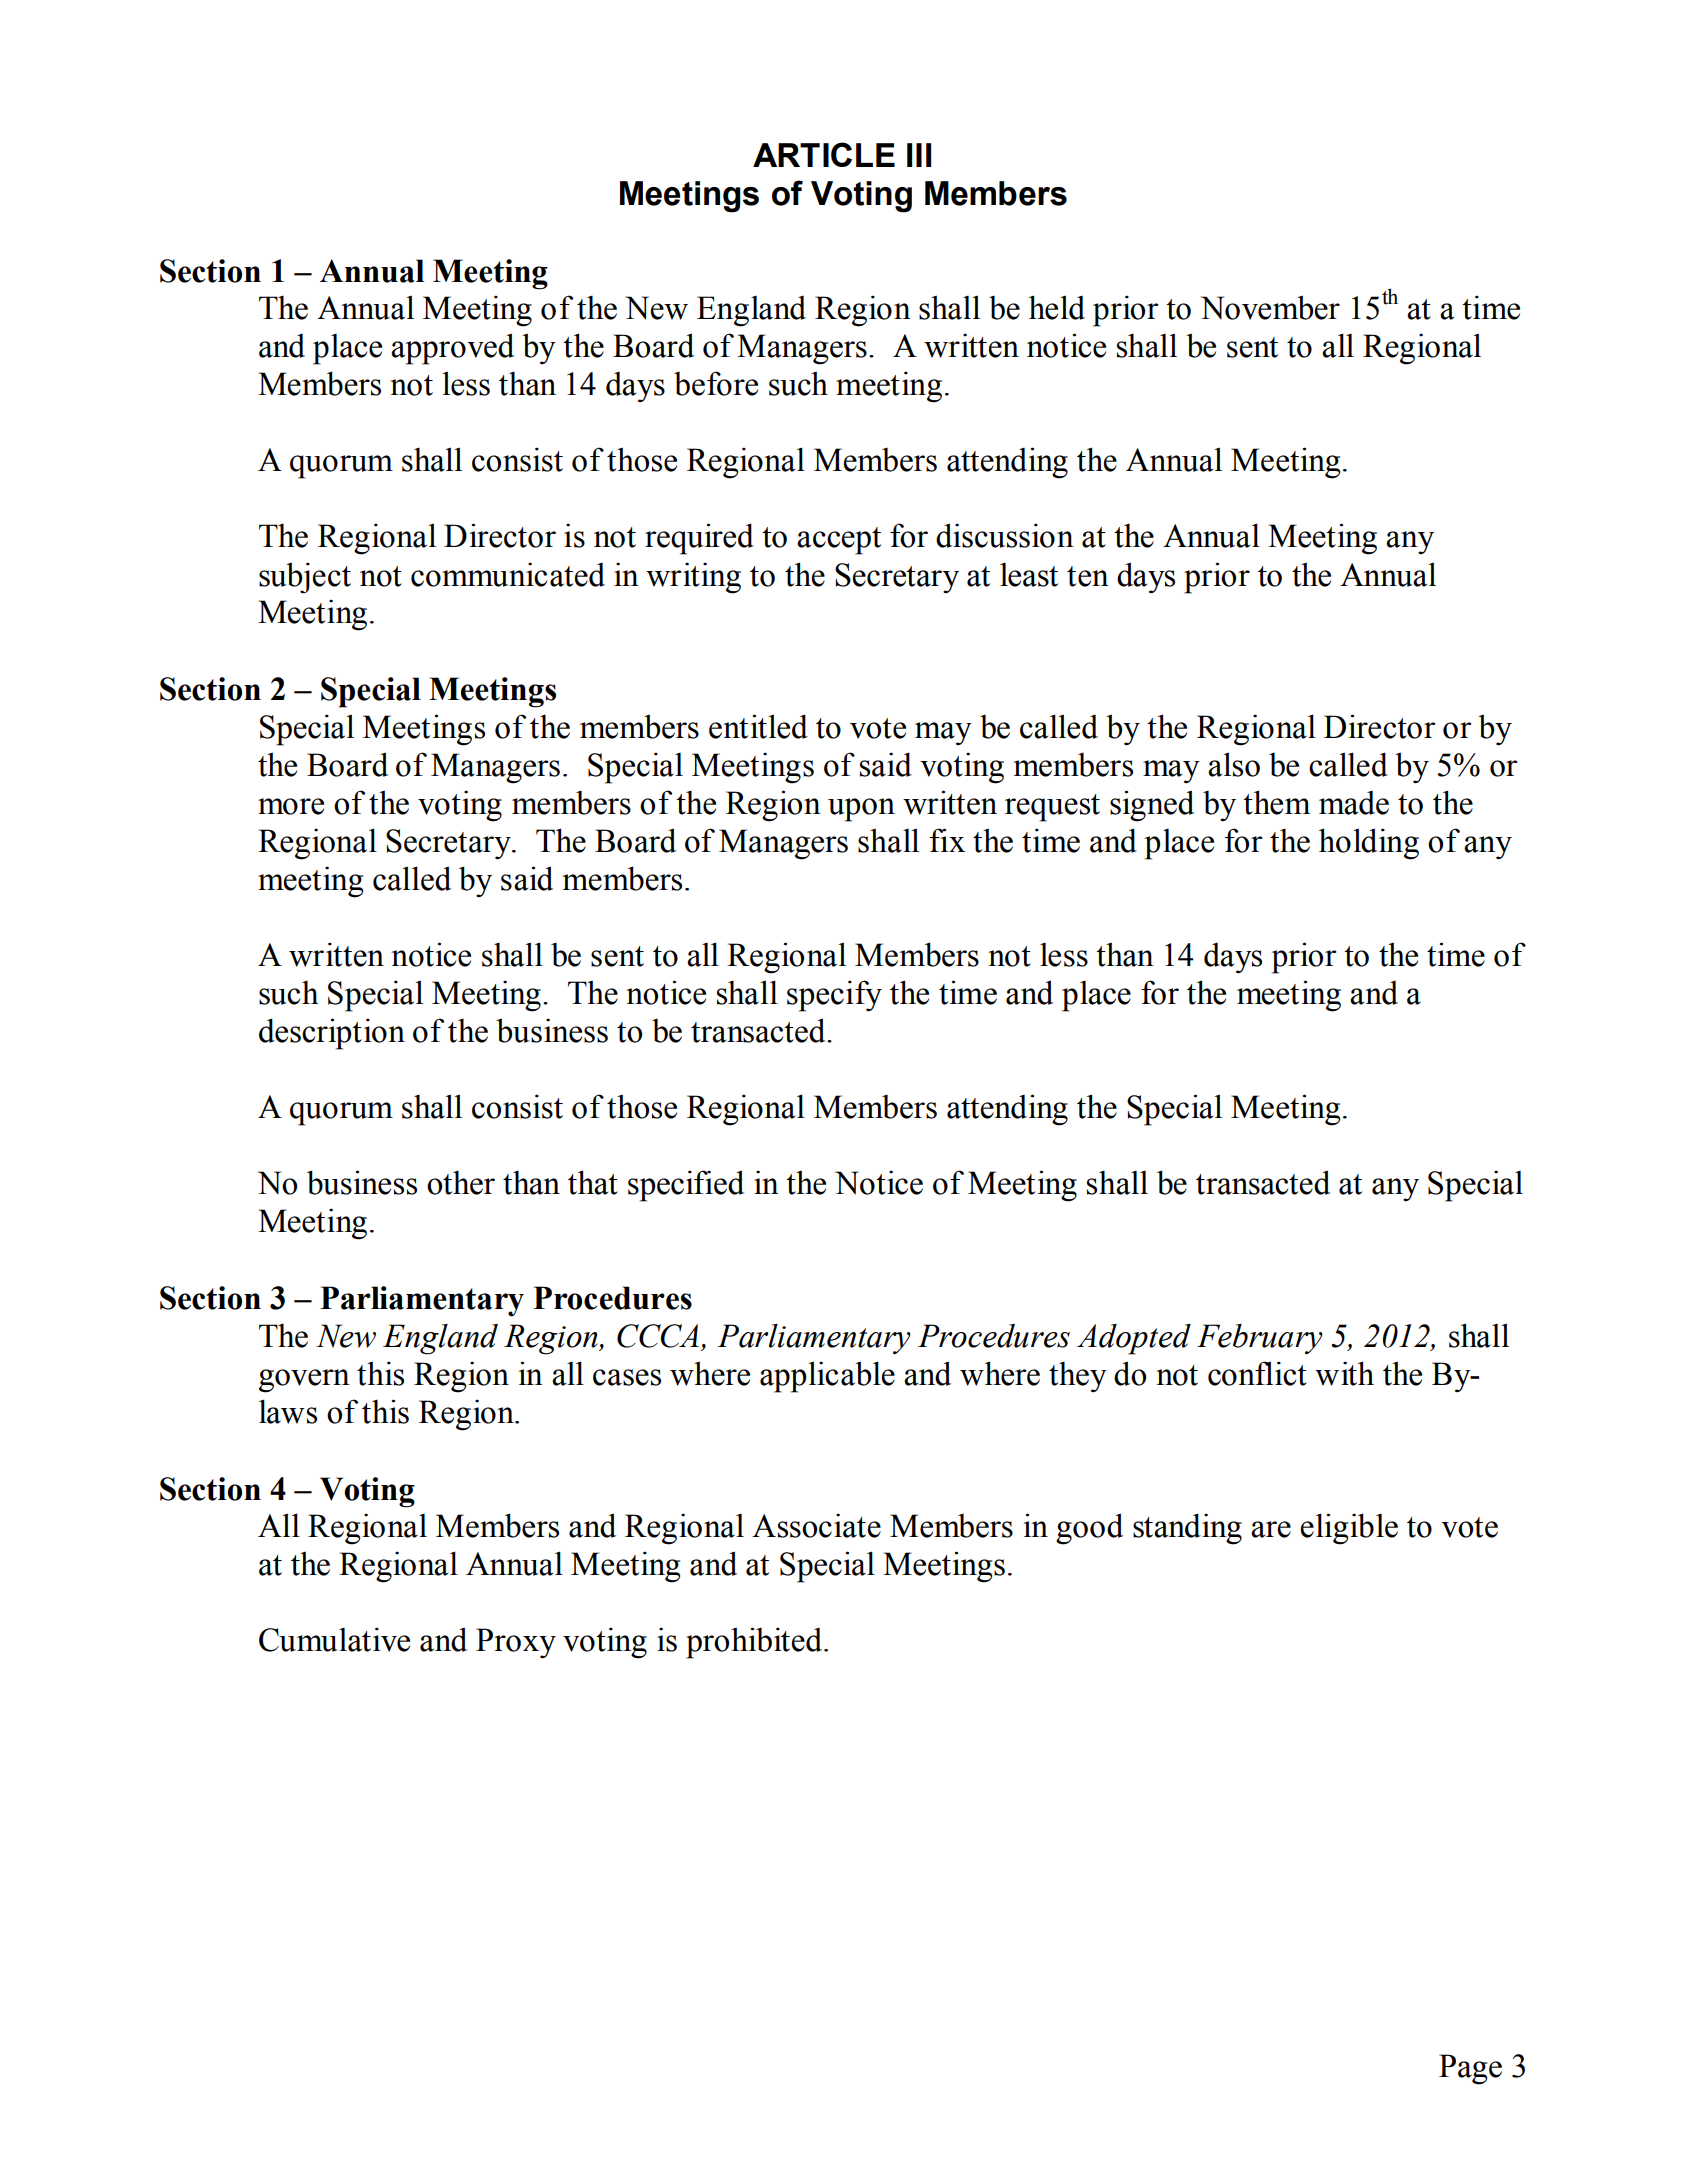 This image has width=1687, height=2184. Describe the element at coordinates (755, 1643) in the image. I see `prohibited` at that location.
